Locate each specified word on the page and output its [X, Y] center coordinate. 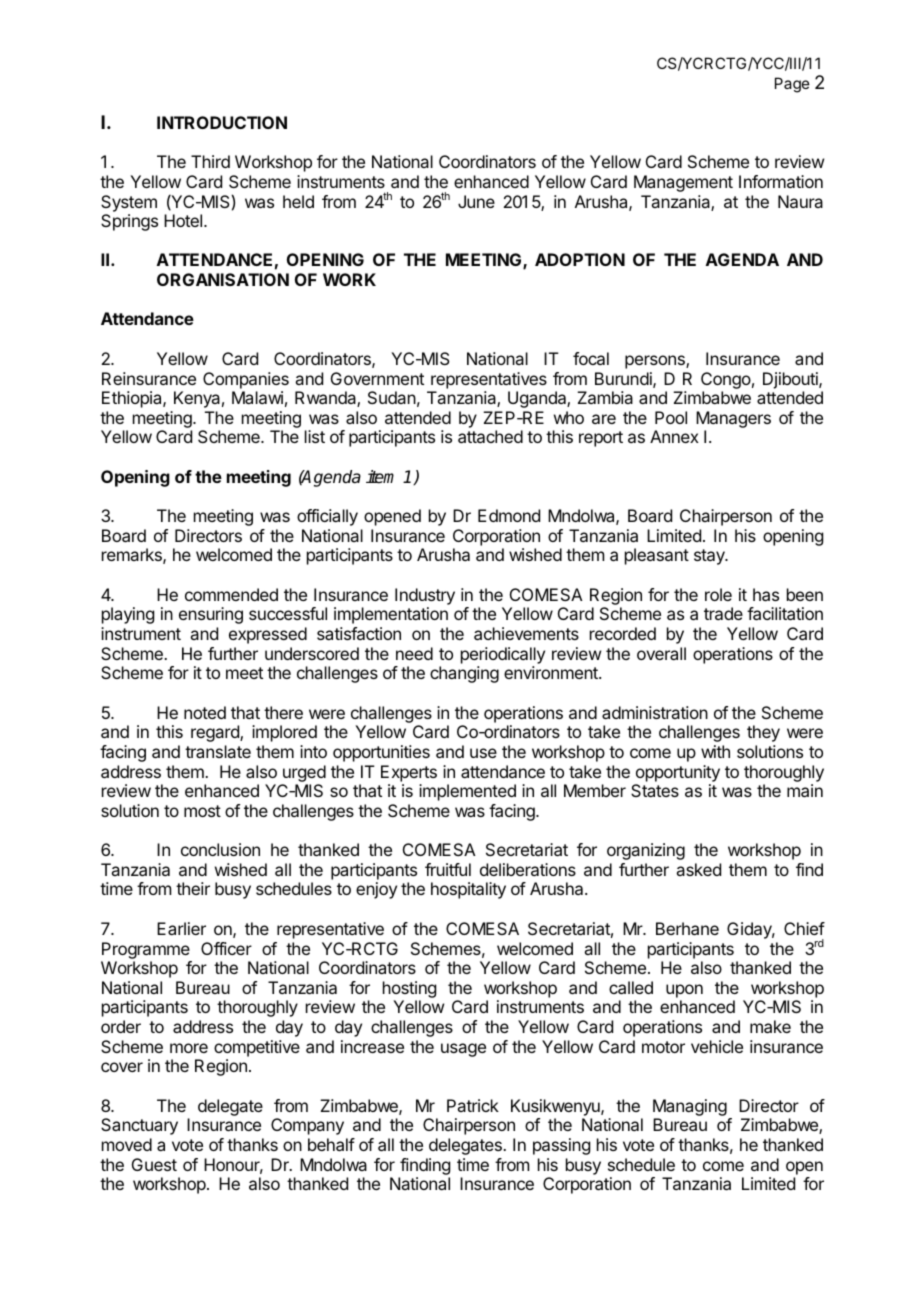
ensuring [211, 615]
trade [723, 613]
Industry [425, 596]
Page [792, 85]
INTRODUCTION [222, 122]
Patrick [473, 1105]
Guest [154, 1164]
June [476, 201]
